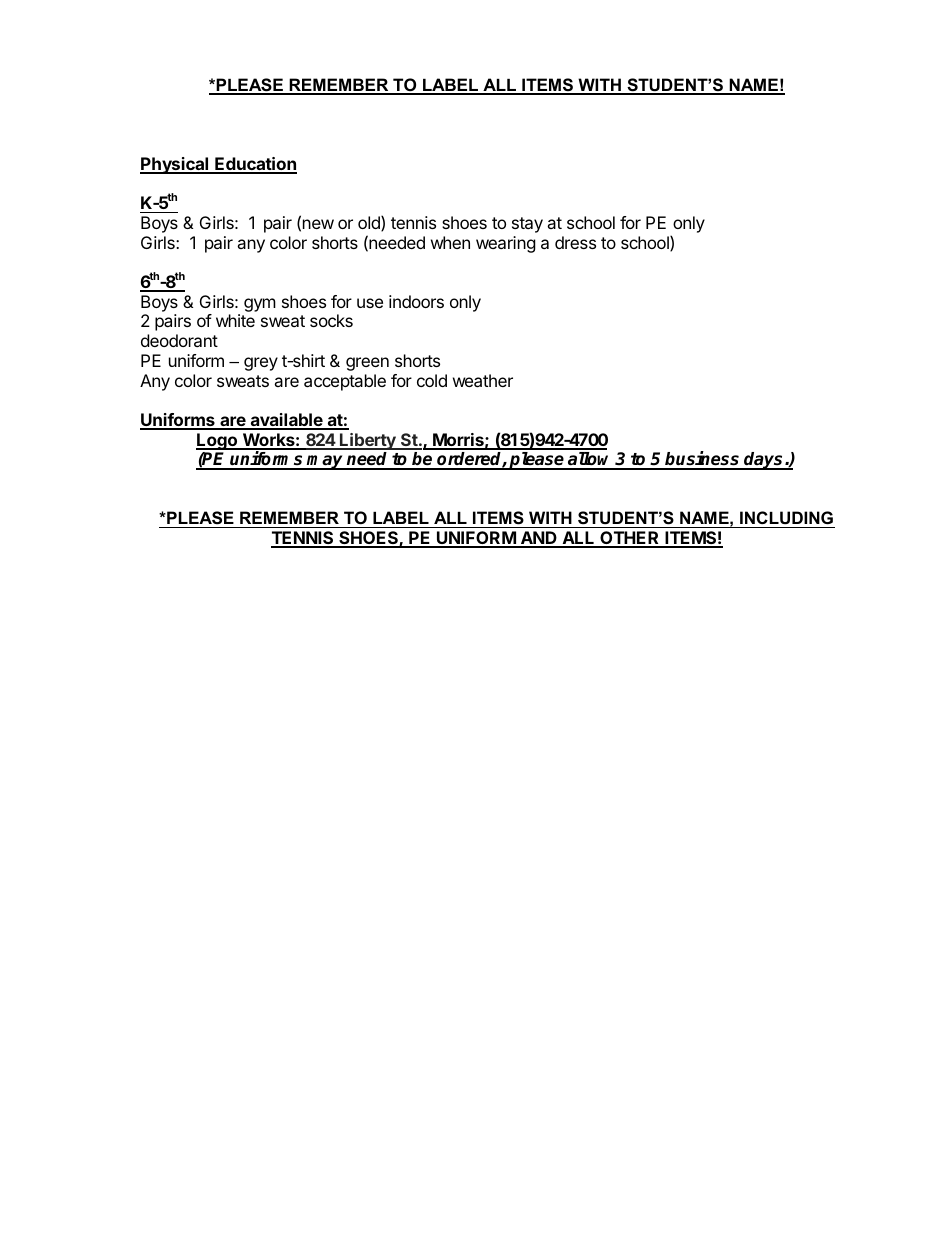 The image size is (952, 1233). I want to click on stay, so click(527, 225).
